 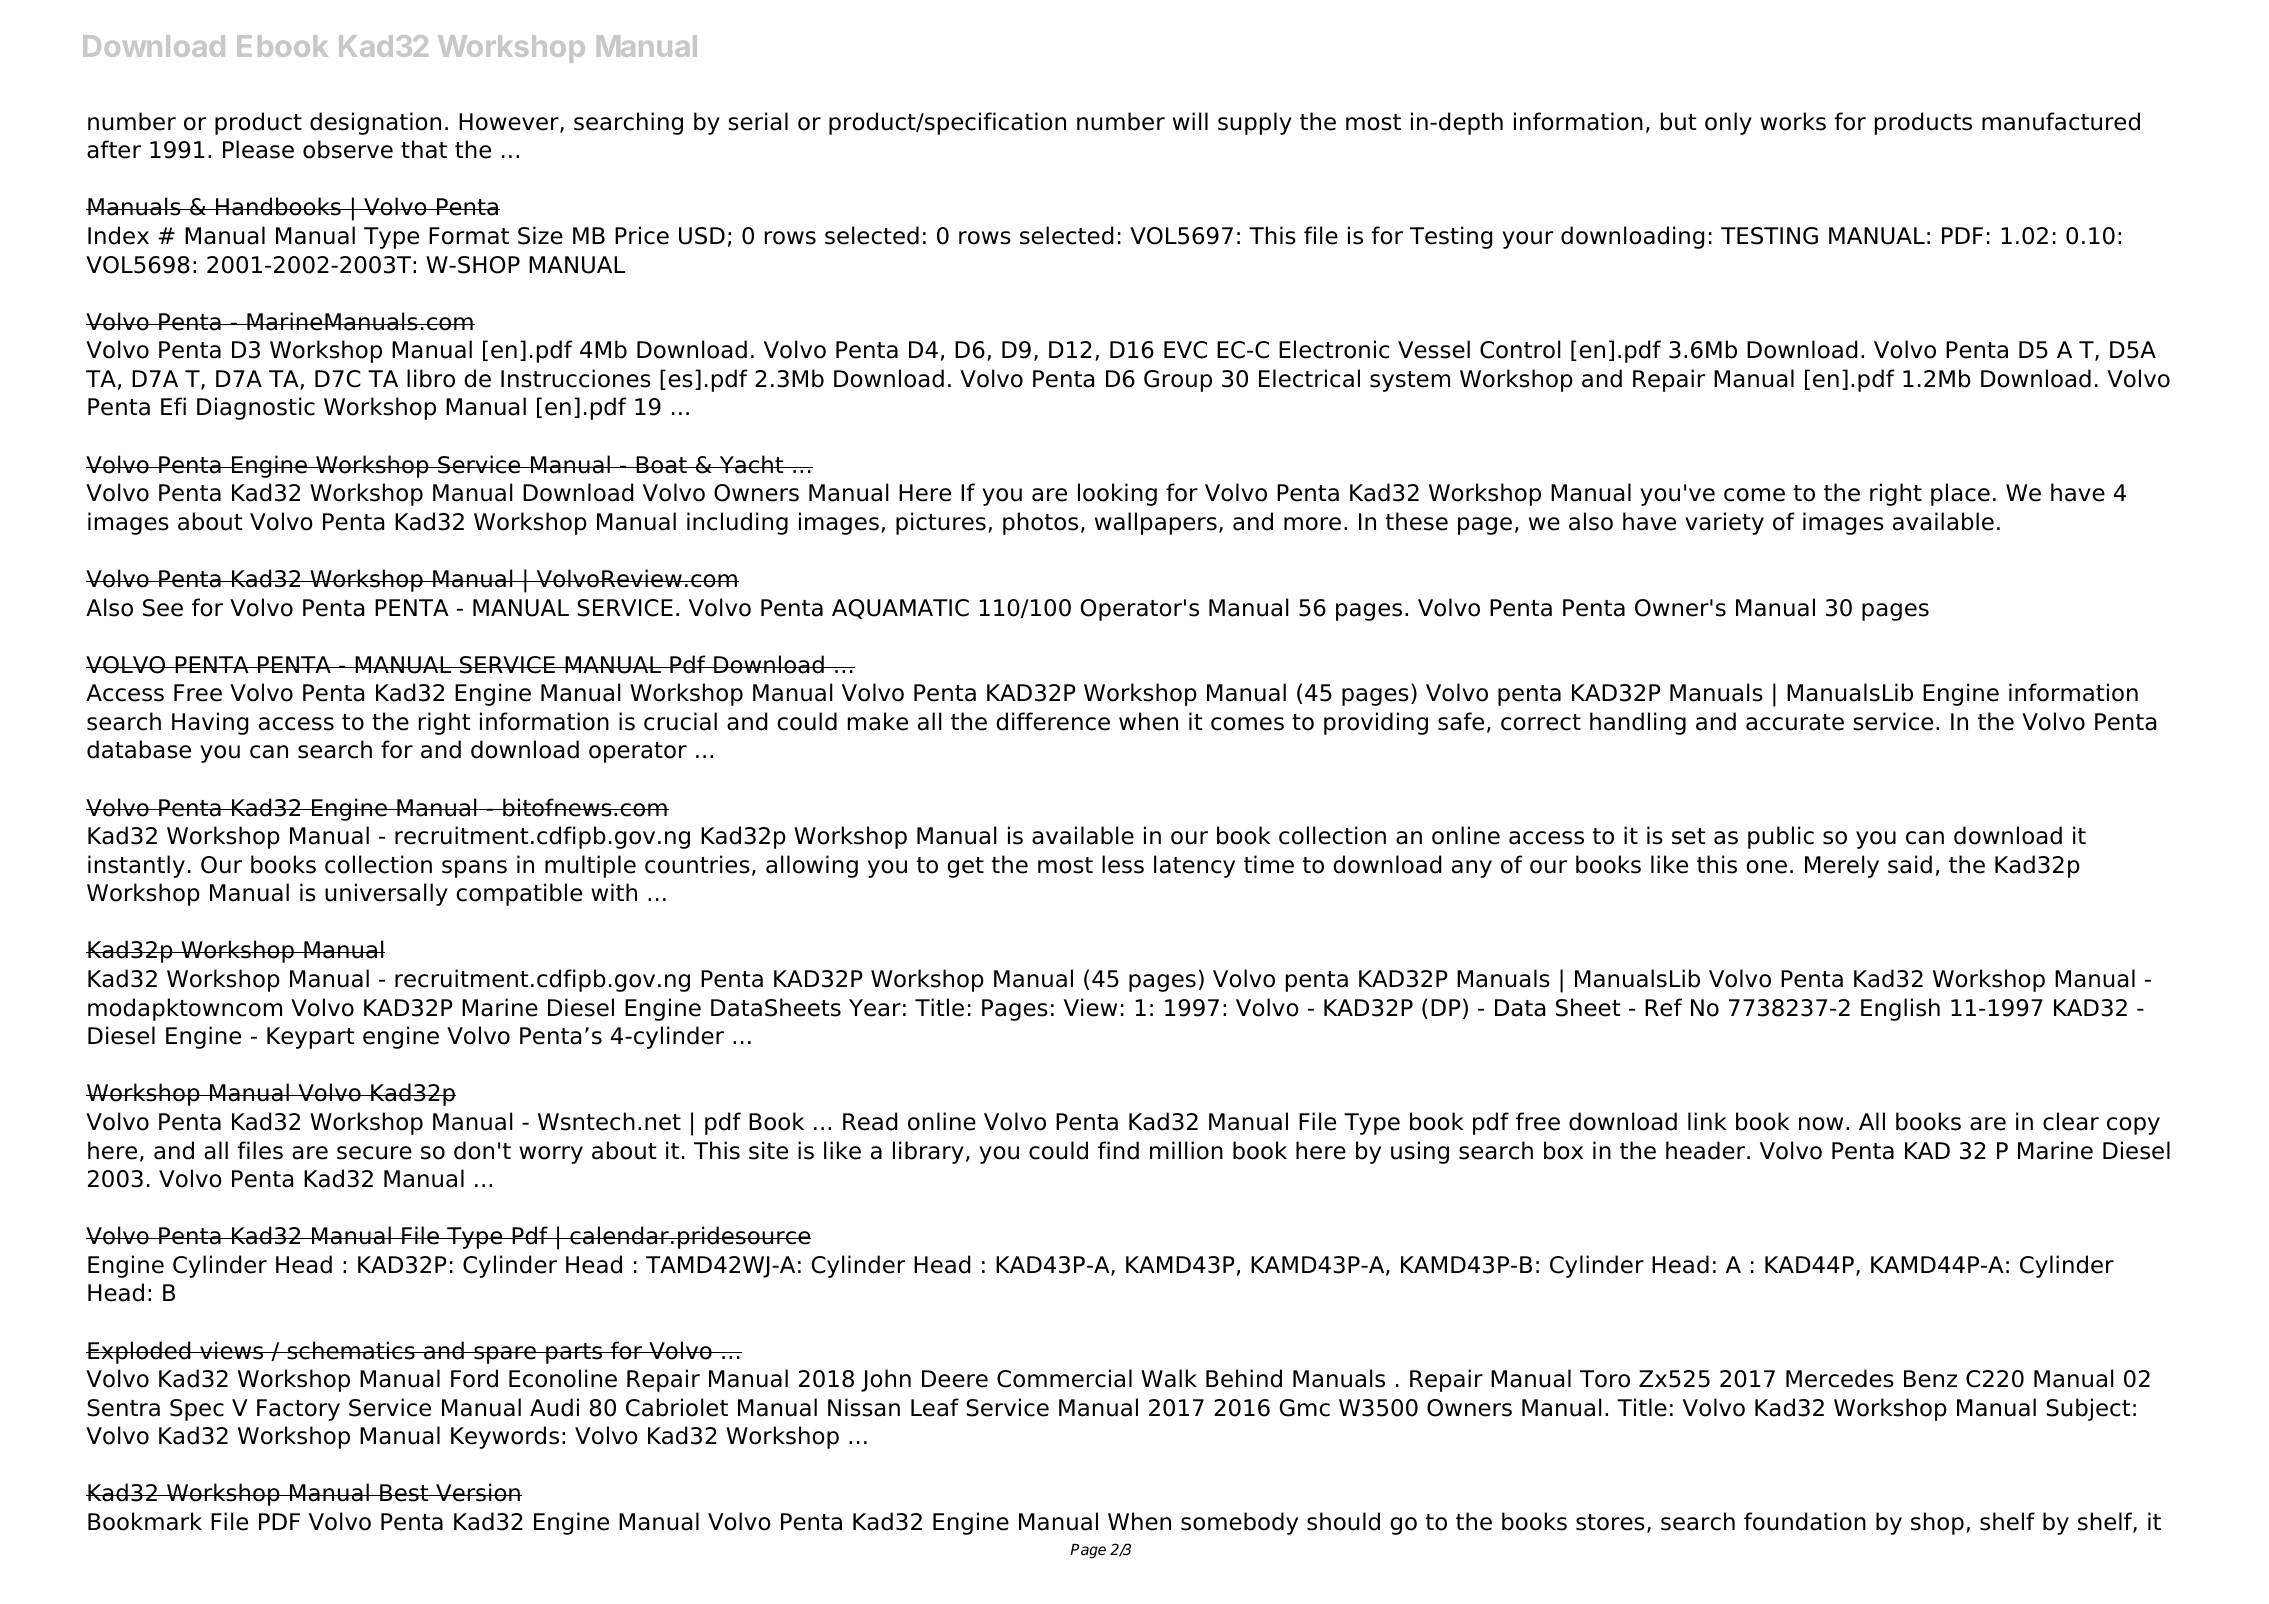 I want to click on looking, so click(x=1117, y=494).
